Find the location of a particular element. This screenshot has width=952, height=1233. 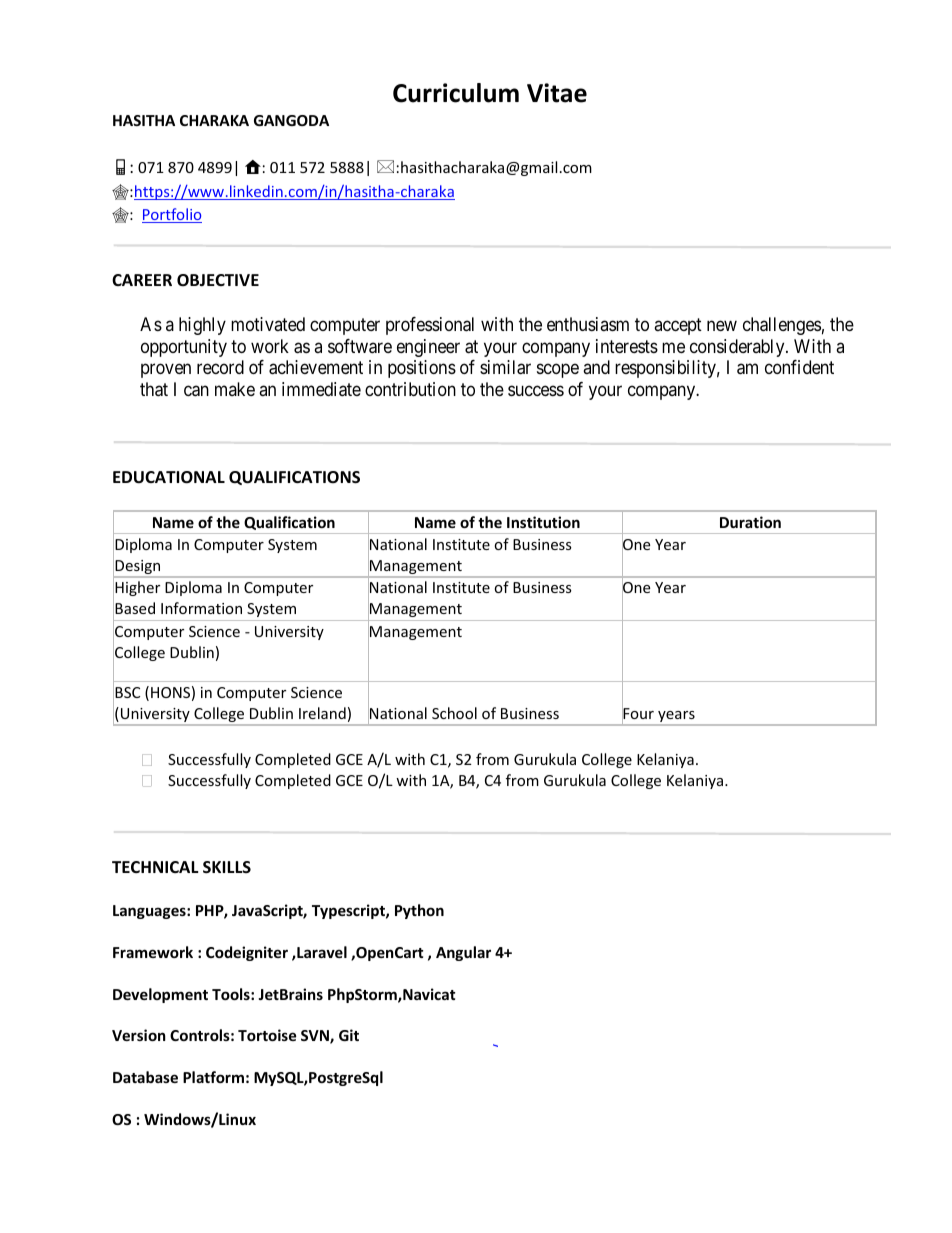

Portfolio is located at coordinates (172, 215).
